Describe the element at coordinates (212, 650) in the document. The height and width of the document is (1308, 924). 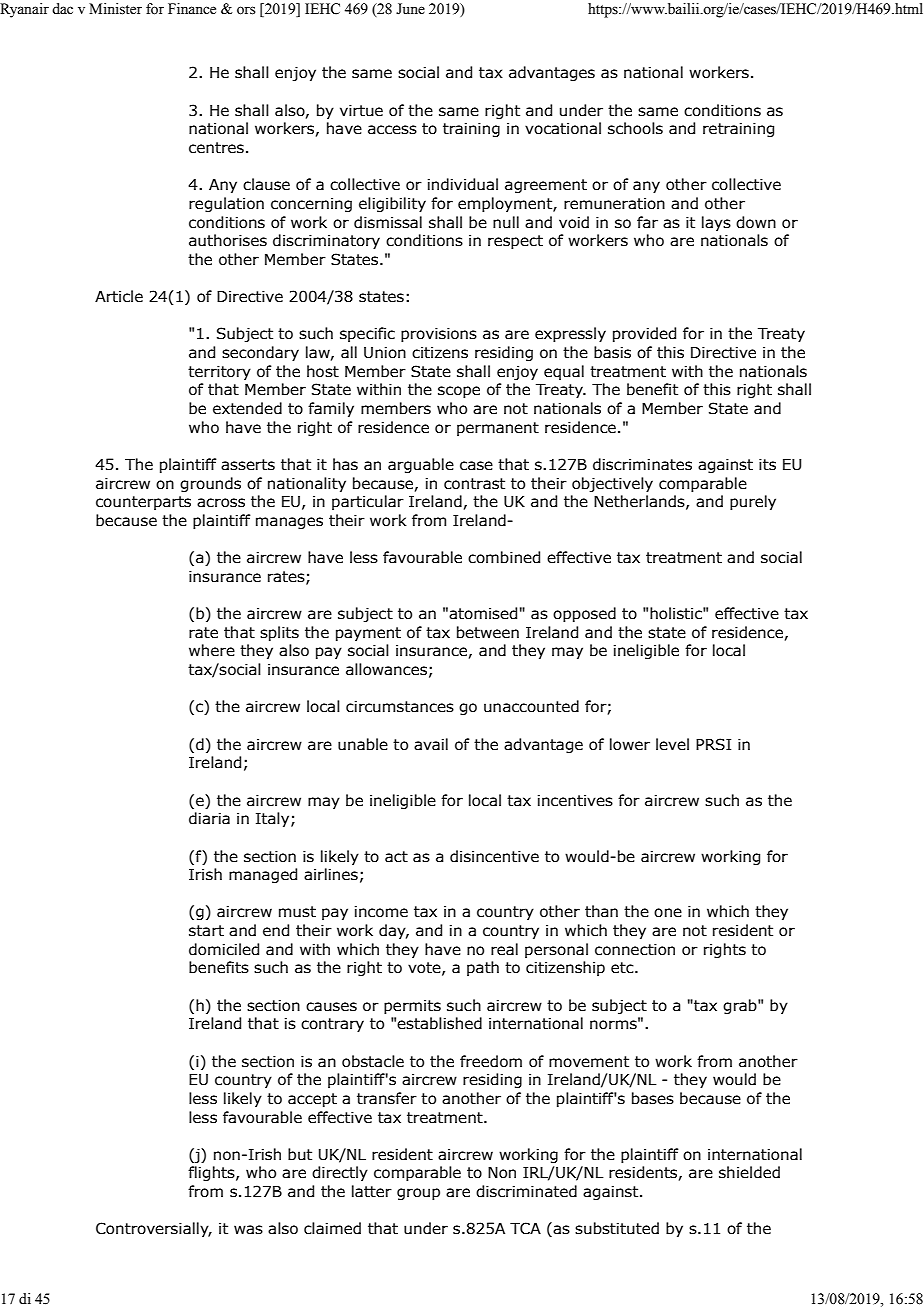
I see `where` at that location.
